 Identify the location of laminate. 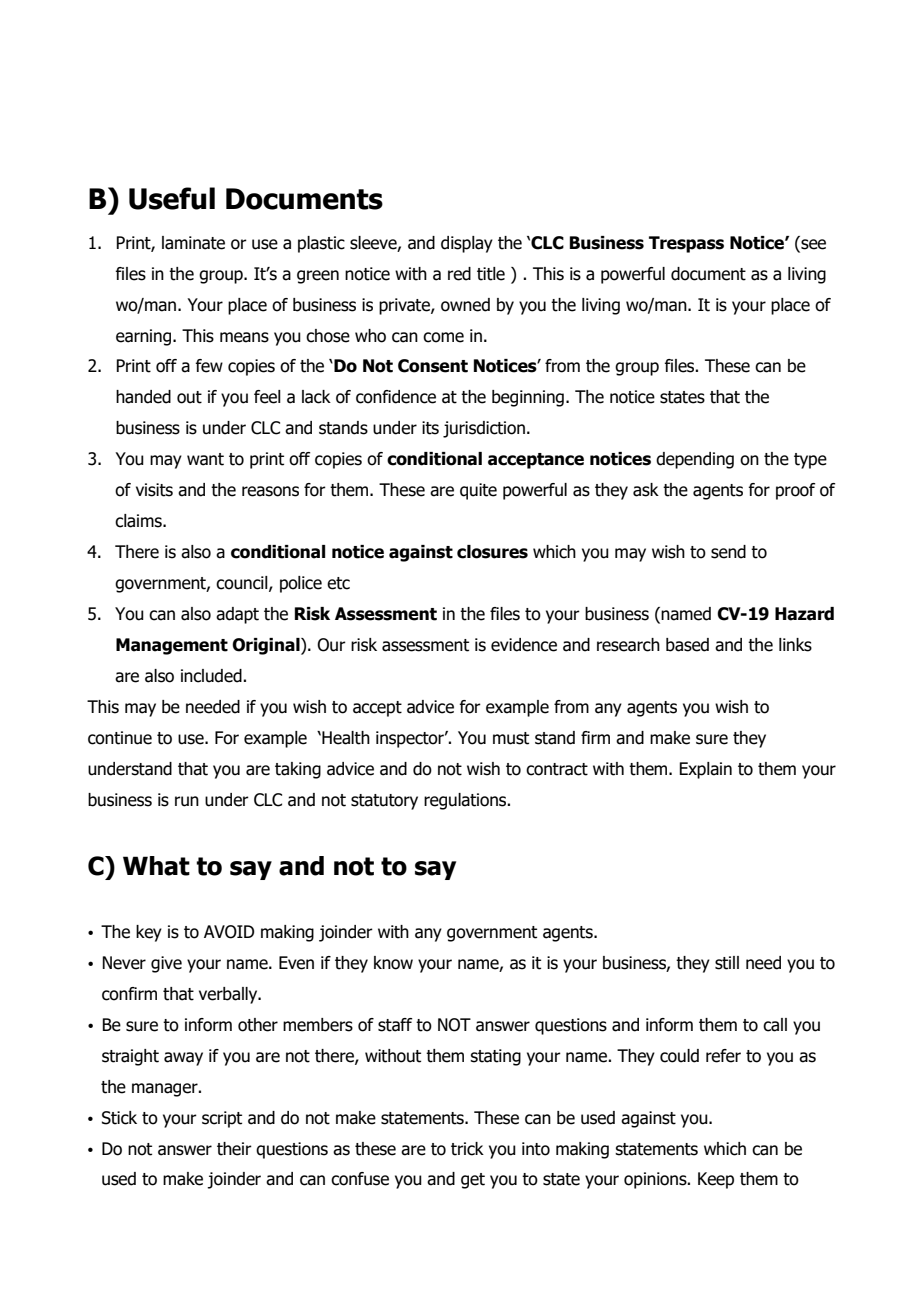
(193, 243).
